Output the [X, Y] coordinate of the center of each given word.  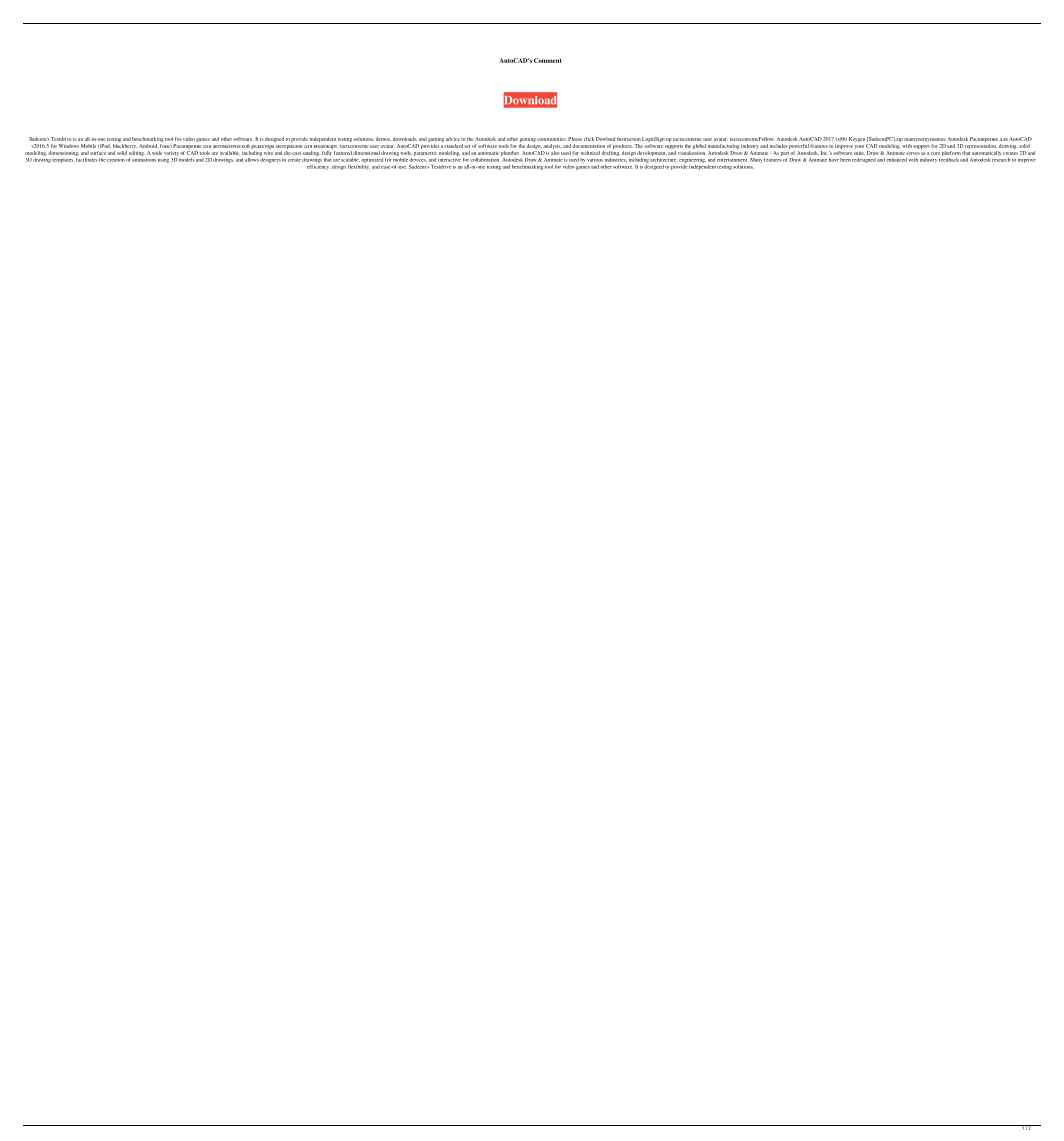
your [859, 147]
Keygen [857, 139]
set [467, 146]
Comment [548, 60]
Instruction [629, 139]
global [699, 146]
